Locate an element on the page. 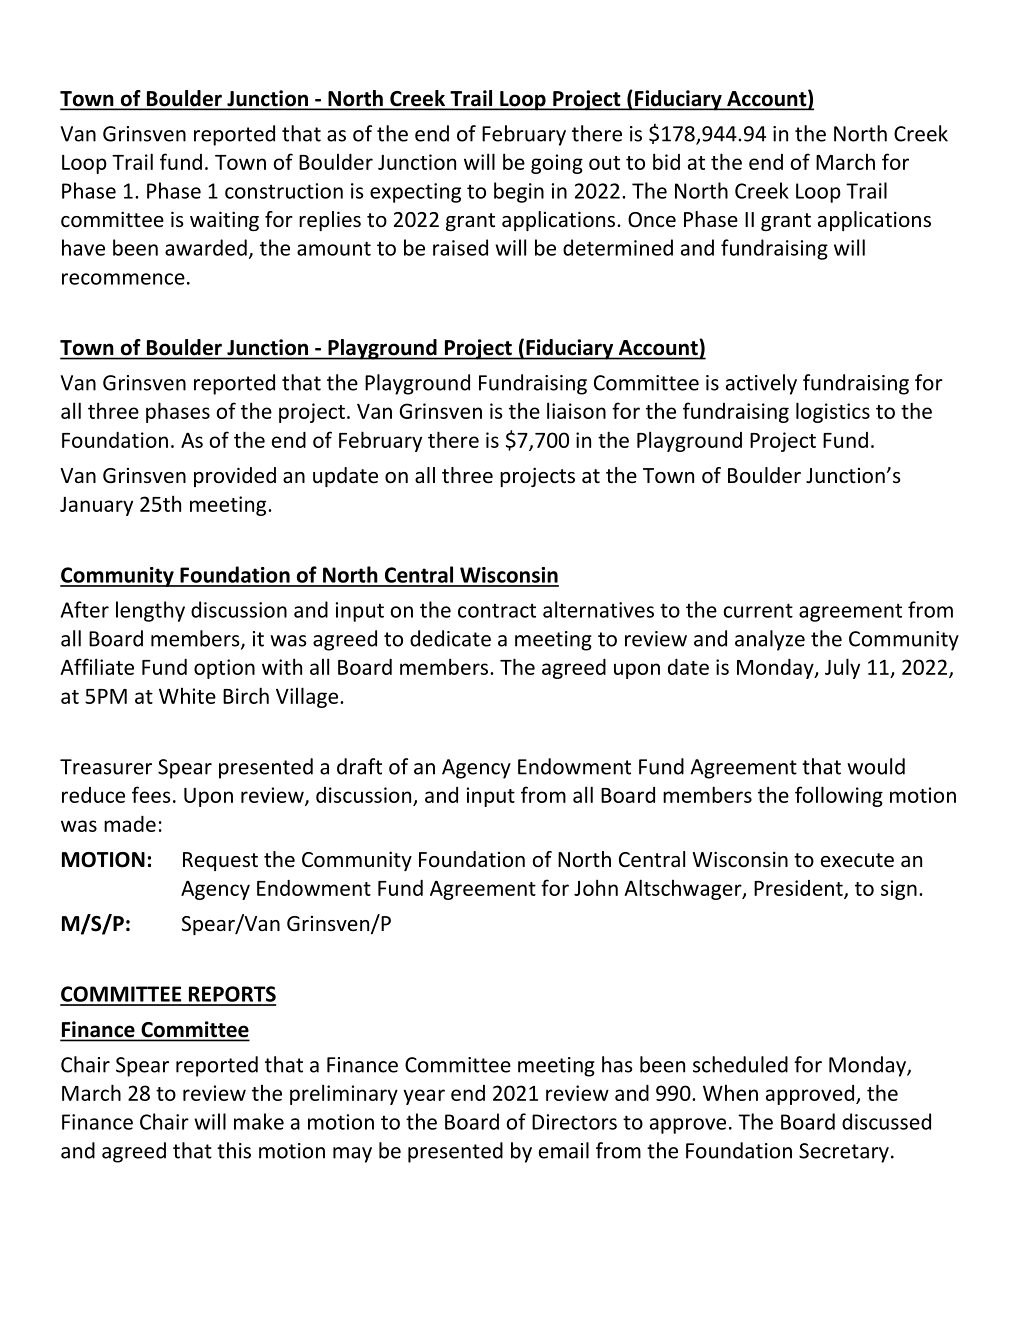  bid is located at coordinates (666, 161).
